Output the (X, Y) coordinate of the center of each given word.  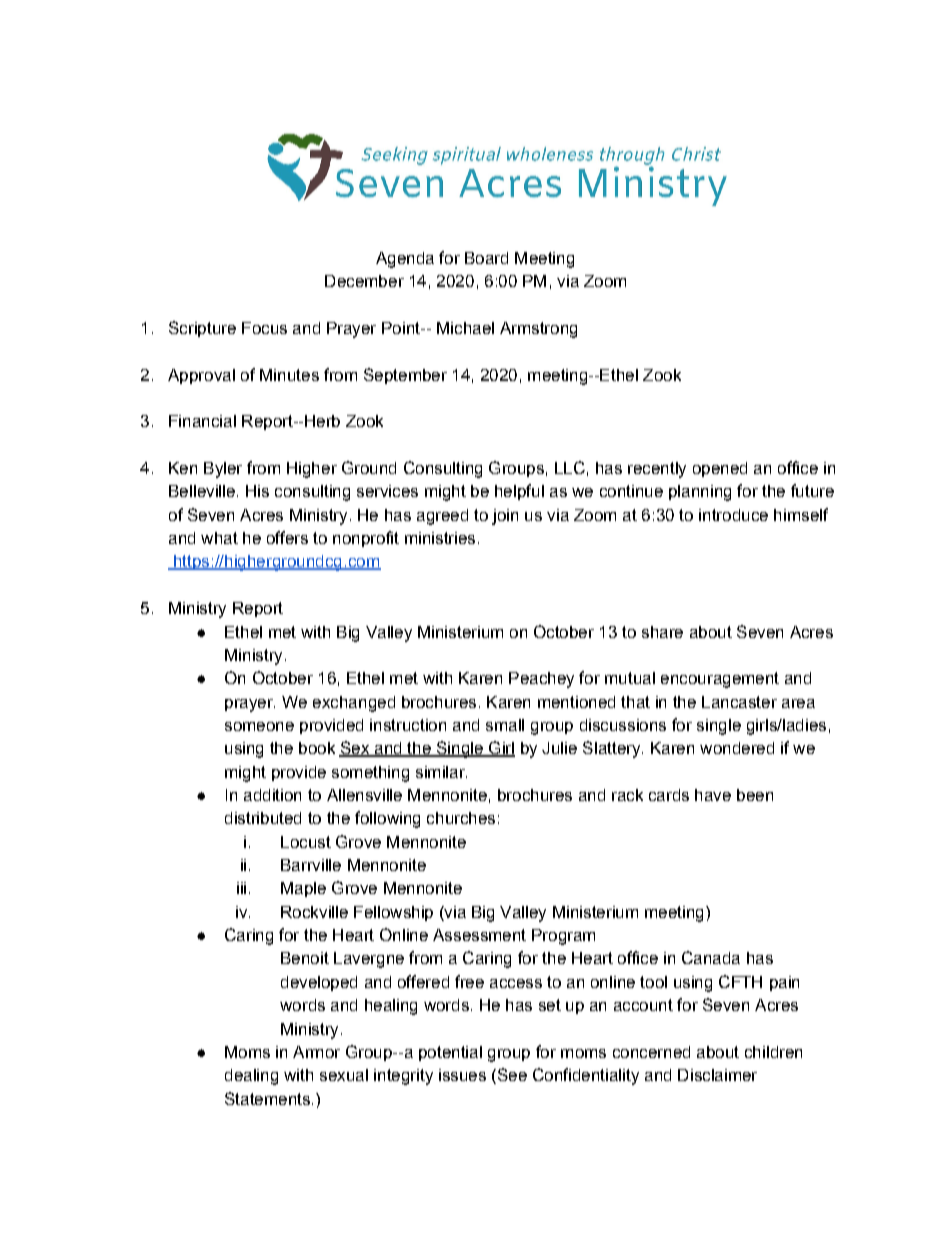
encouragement (720, 680)
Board (486, 258)
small (505, 725)
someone (259, 726)
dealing (251, 1077)
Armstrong (538, 330)
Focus (264, 328)
